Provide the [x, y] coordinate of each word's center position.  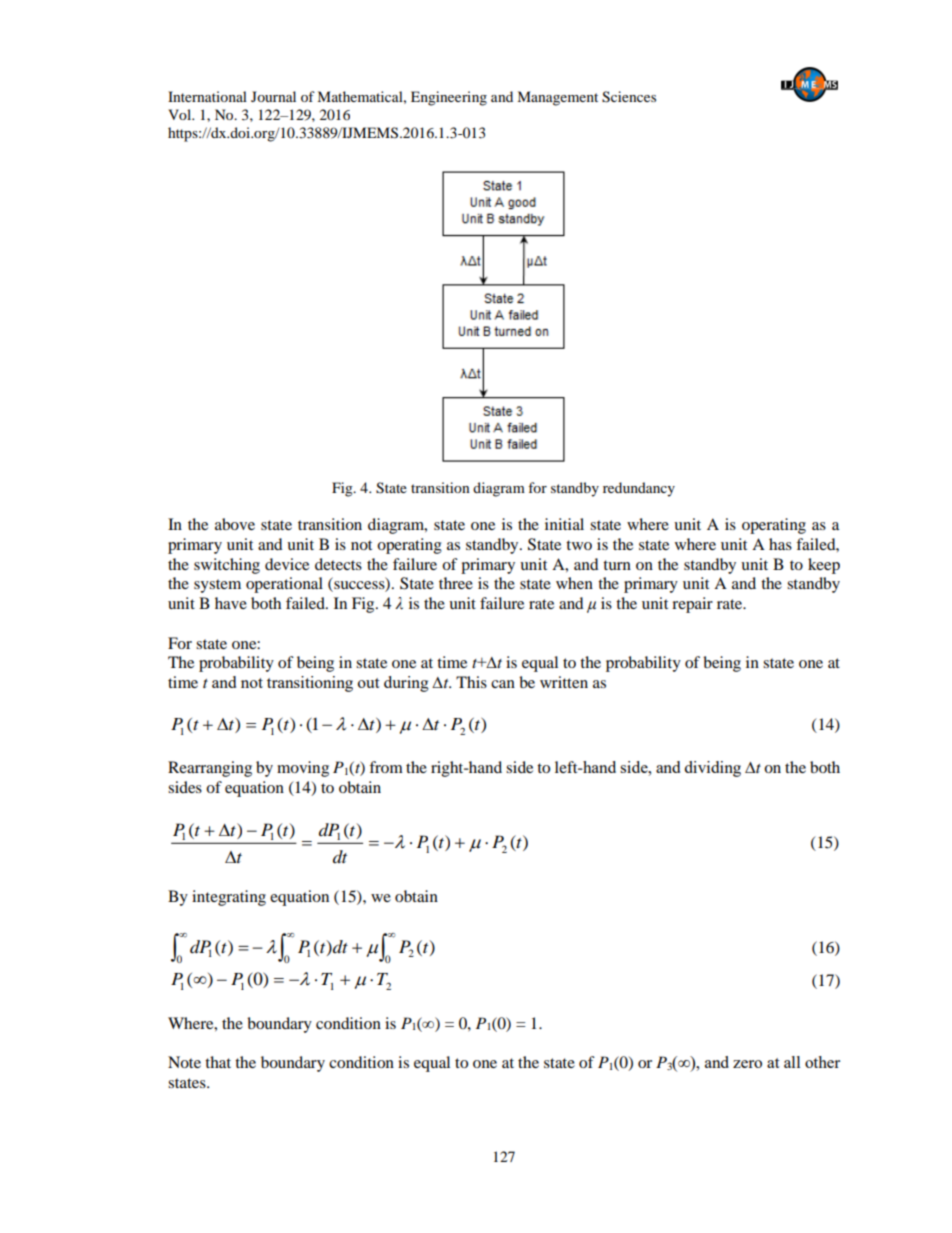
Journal [273, 96]
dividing [712, 769]
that [218, 1062]
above [235, 524]
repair [692, 605]
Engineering [449, 98]
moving [303, 769]
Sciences [629, 97]
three [456, 583]
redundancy [639, 489]
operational [284, 585]
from [386, 767]
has [780, 544]
